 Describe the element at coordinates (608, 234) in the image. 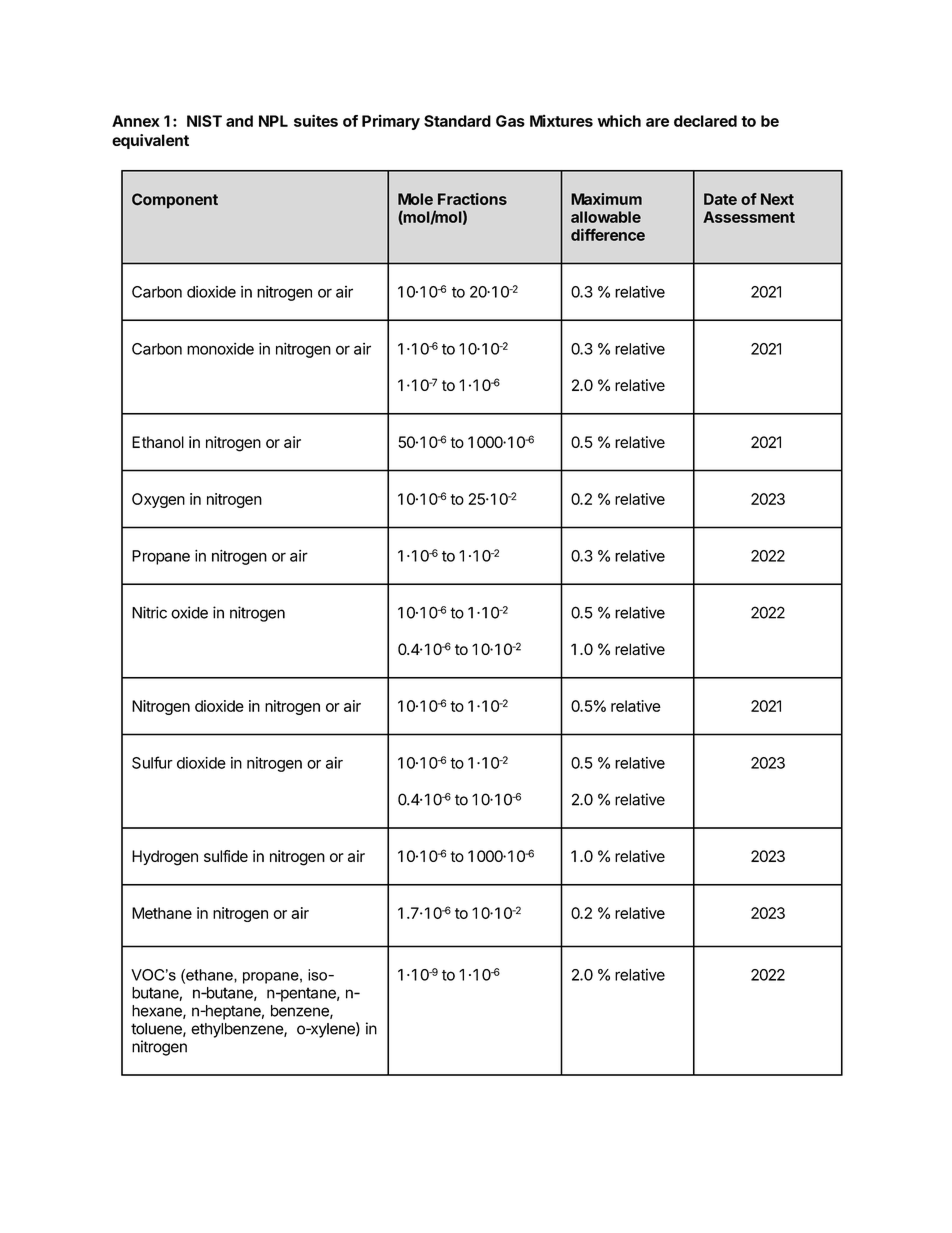

I see `difference` at that location.
